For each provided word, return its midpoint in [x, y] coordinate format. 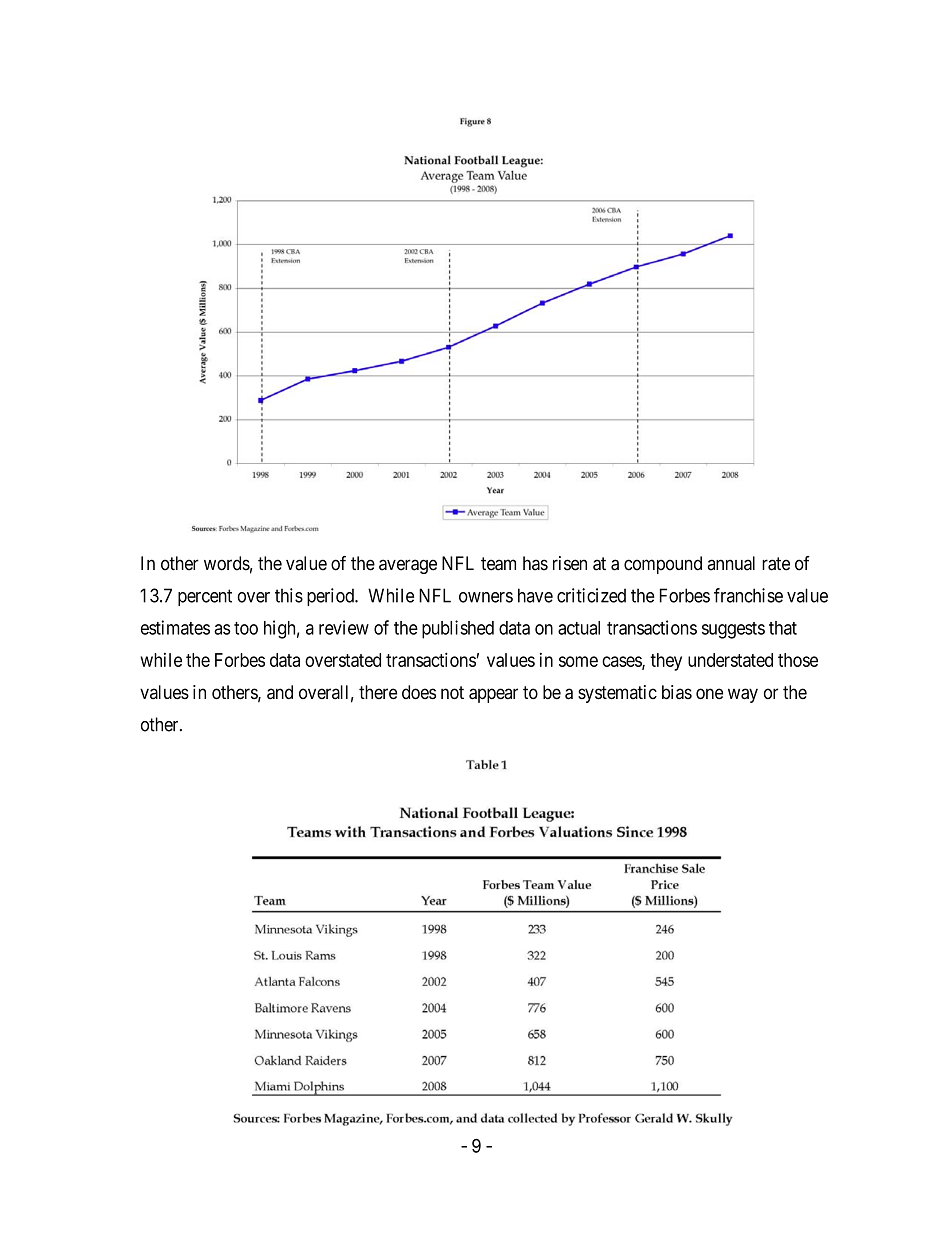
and [280, 692]
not [452, 693]
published [458, 629]
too [246, 628]
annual [731, 563]
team [498, 564]
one [709, 694]
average [408, 566]
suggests [733, 630]
